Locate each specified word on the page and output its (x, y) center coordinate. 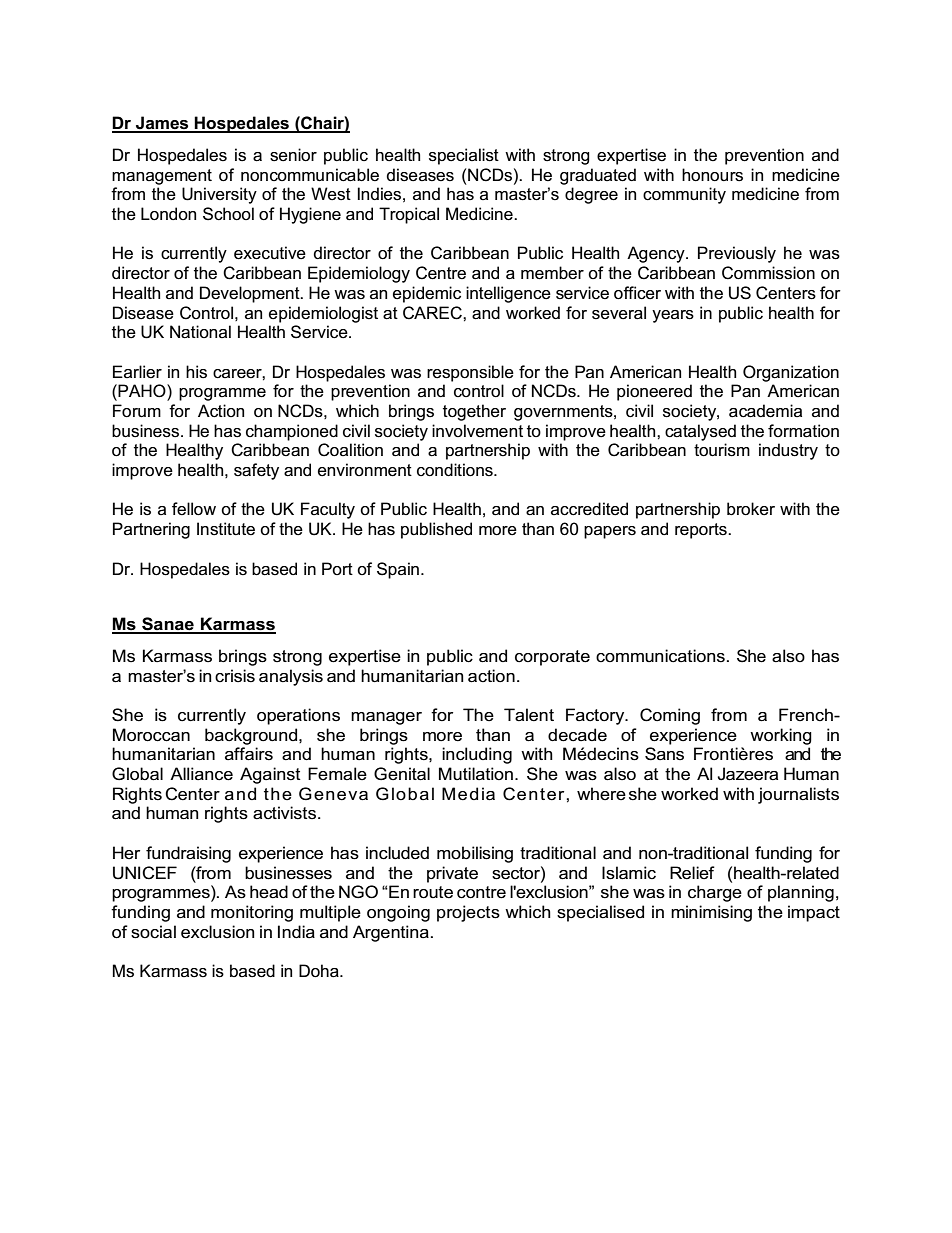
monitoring (252, 913)
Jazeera (747, 774)
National (200, 332)
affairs (249, 754)
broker (751, 509)
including (477, 755)
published (436, 530)
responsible (470, 373)
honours (712, 175)
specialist (464, 156)
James (162, 124)
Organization (791, 373)
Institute (226, 529)
